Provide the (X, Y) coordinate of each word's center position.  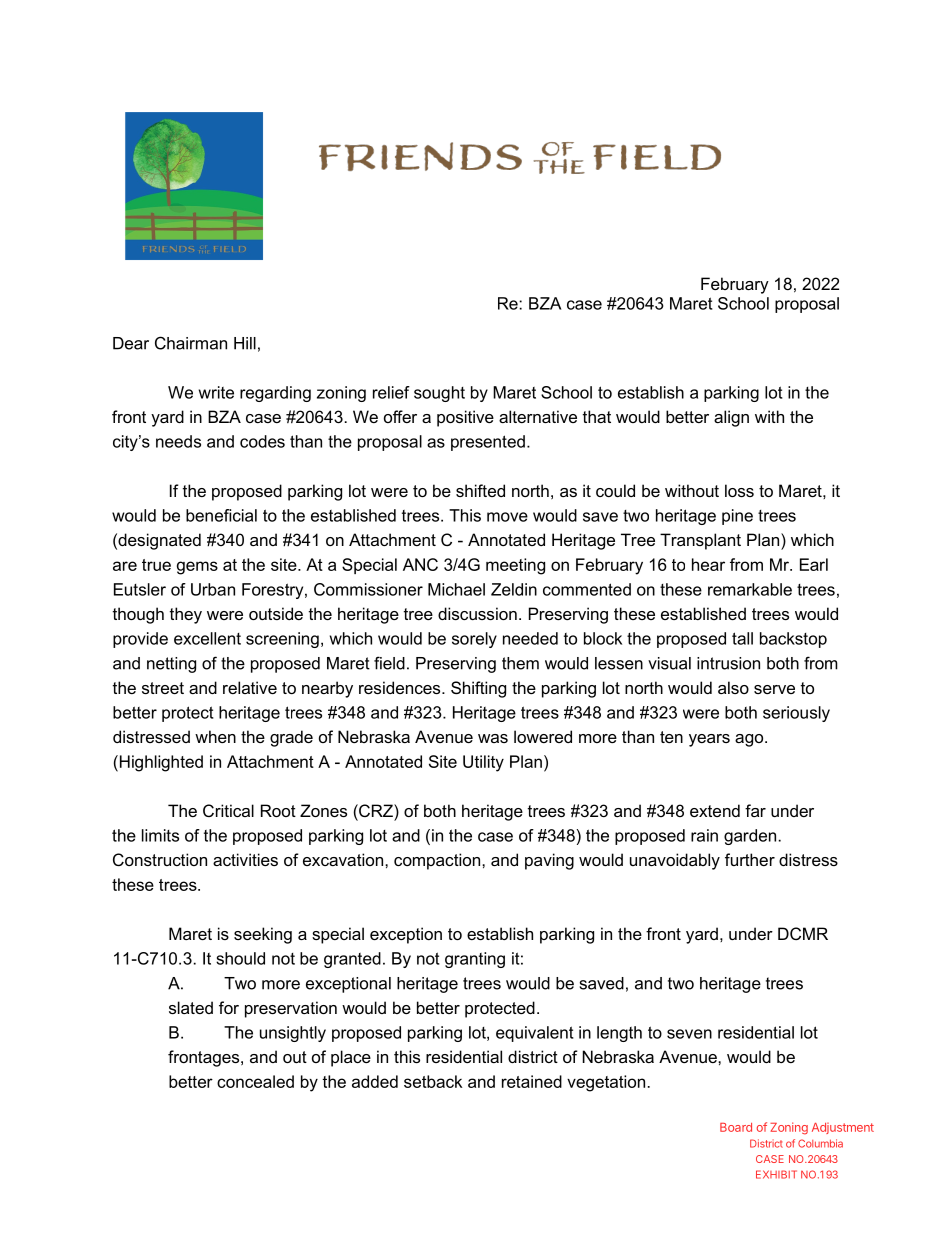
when (215, 736)
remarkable (750, 589)
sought (439, 394)
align (731, 418)
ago (750, 740)
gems (197, 568)
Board (736, 1127)
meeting (515, 566)
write (216, 392)
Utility (483, 763)
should (240, 958)
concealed (255, 1081)
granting (475, 960)
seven (689, 1034)
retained (532, 1081)
